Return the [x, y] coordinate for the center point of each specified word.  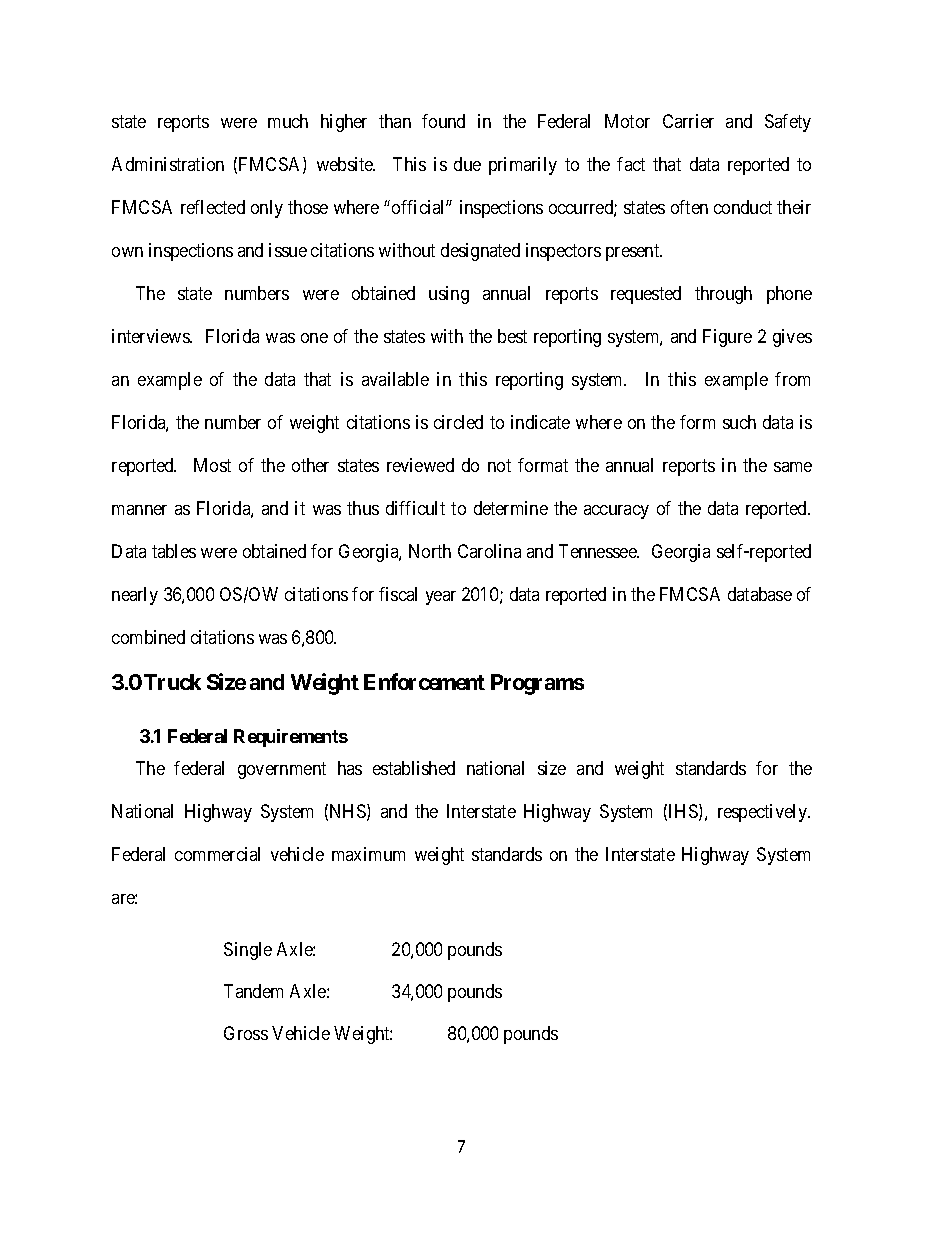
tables [174, 551]
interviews [151, 336]
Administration [168, 164]
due [467, 164]
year [441, 598]
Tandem [253, 991]
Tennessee [599, 551]
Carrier [688, 121]
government [282, 770]
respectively [764, 813]
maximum [368, 854]
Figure [727, 338]
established [414, 768]
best [512, 336]
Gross [246, 1033]
